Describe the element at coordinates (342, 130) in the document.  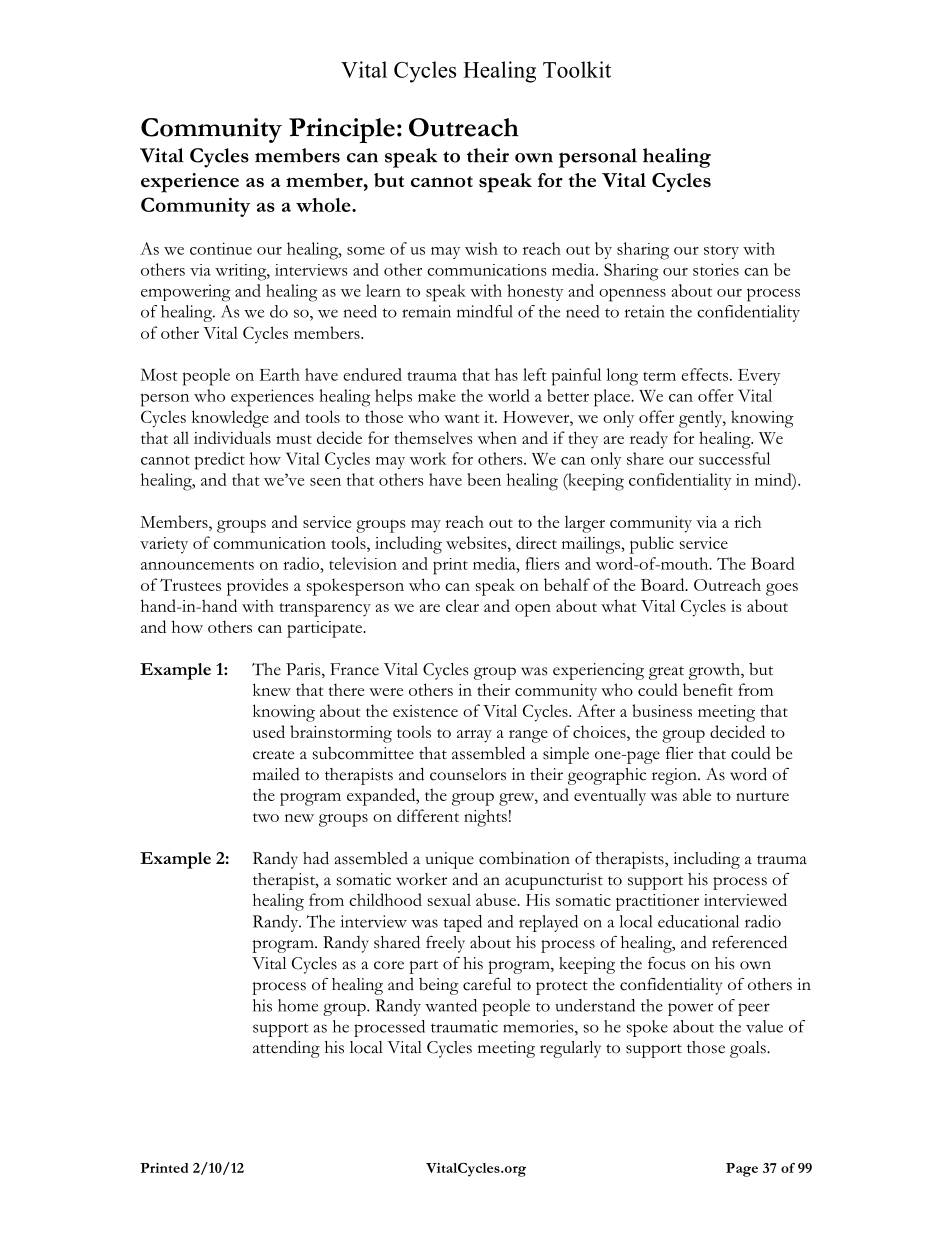
I see `Principle` at that location.
